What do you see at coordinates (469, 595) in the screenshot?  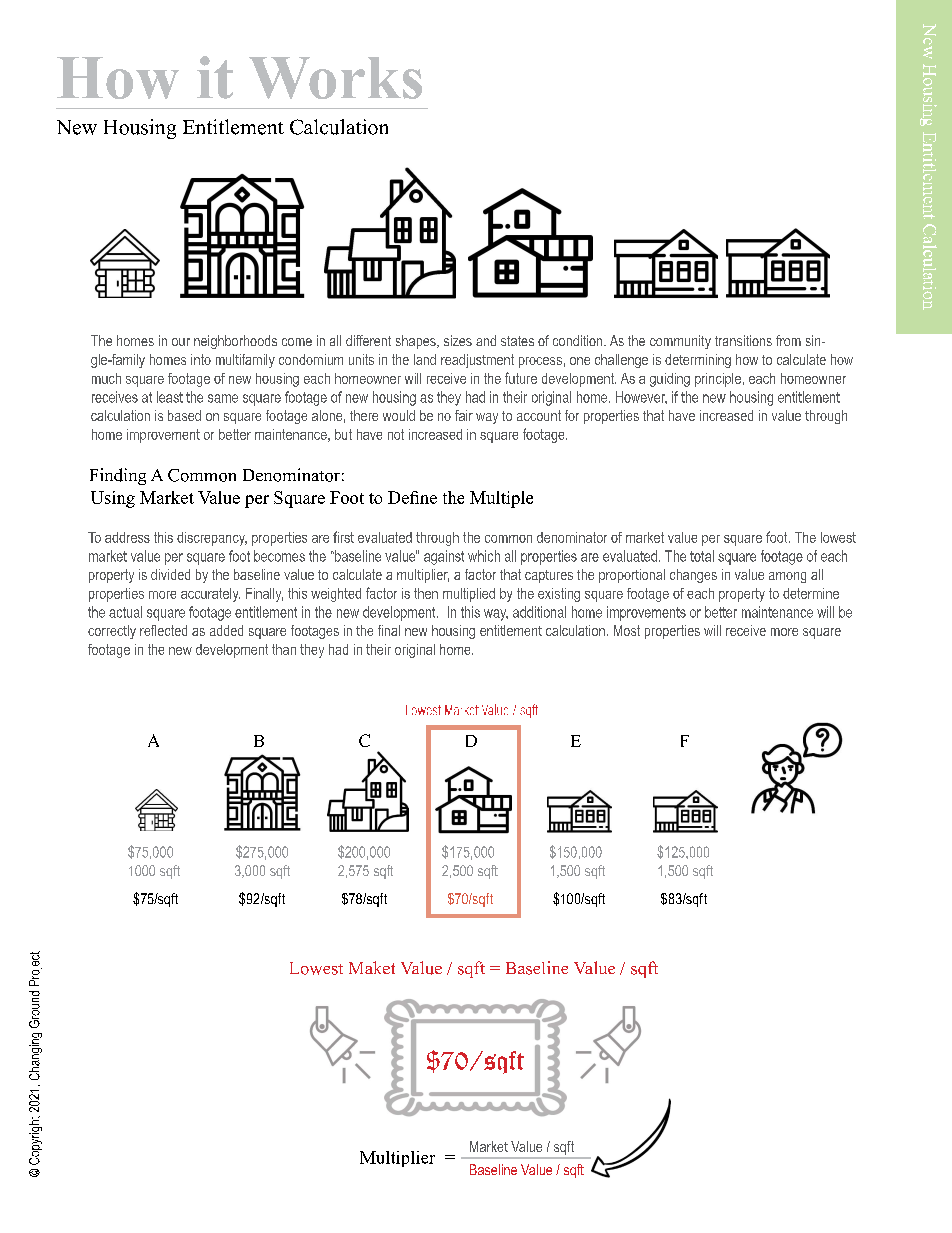 I see `multiplied` at bounding box center [469, 595].
